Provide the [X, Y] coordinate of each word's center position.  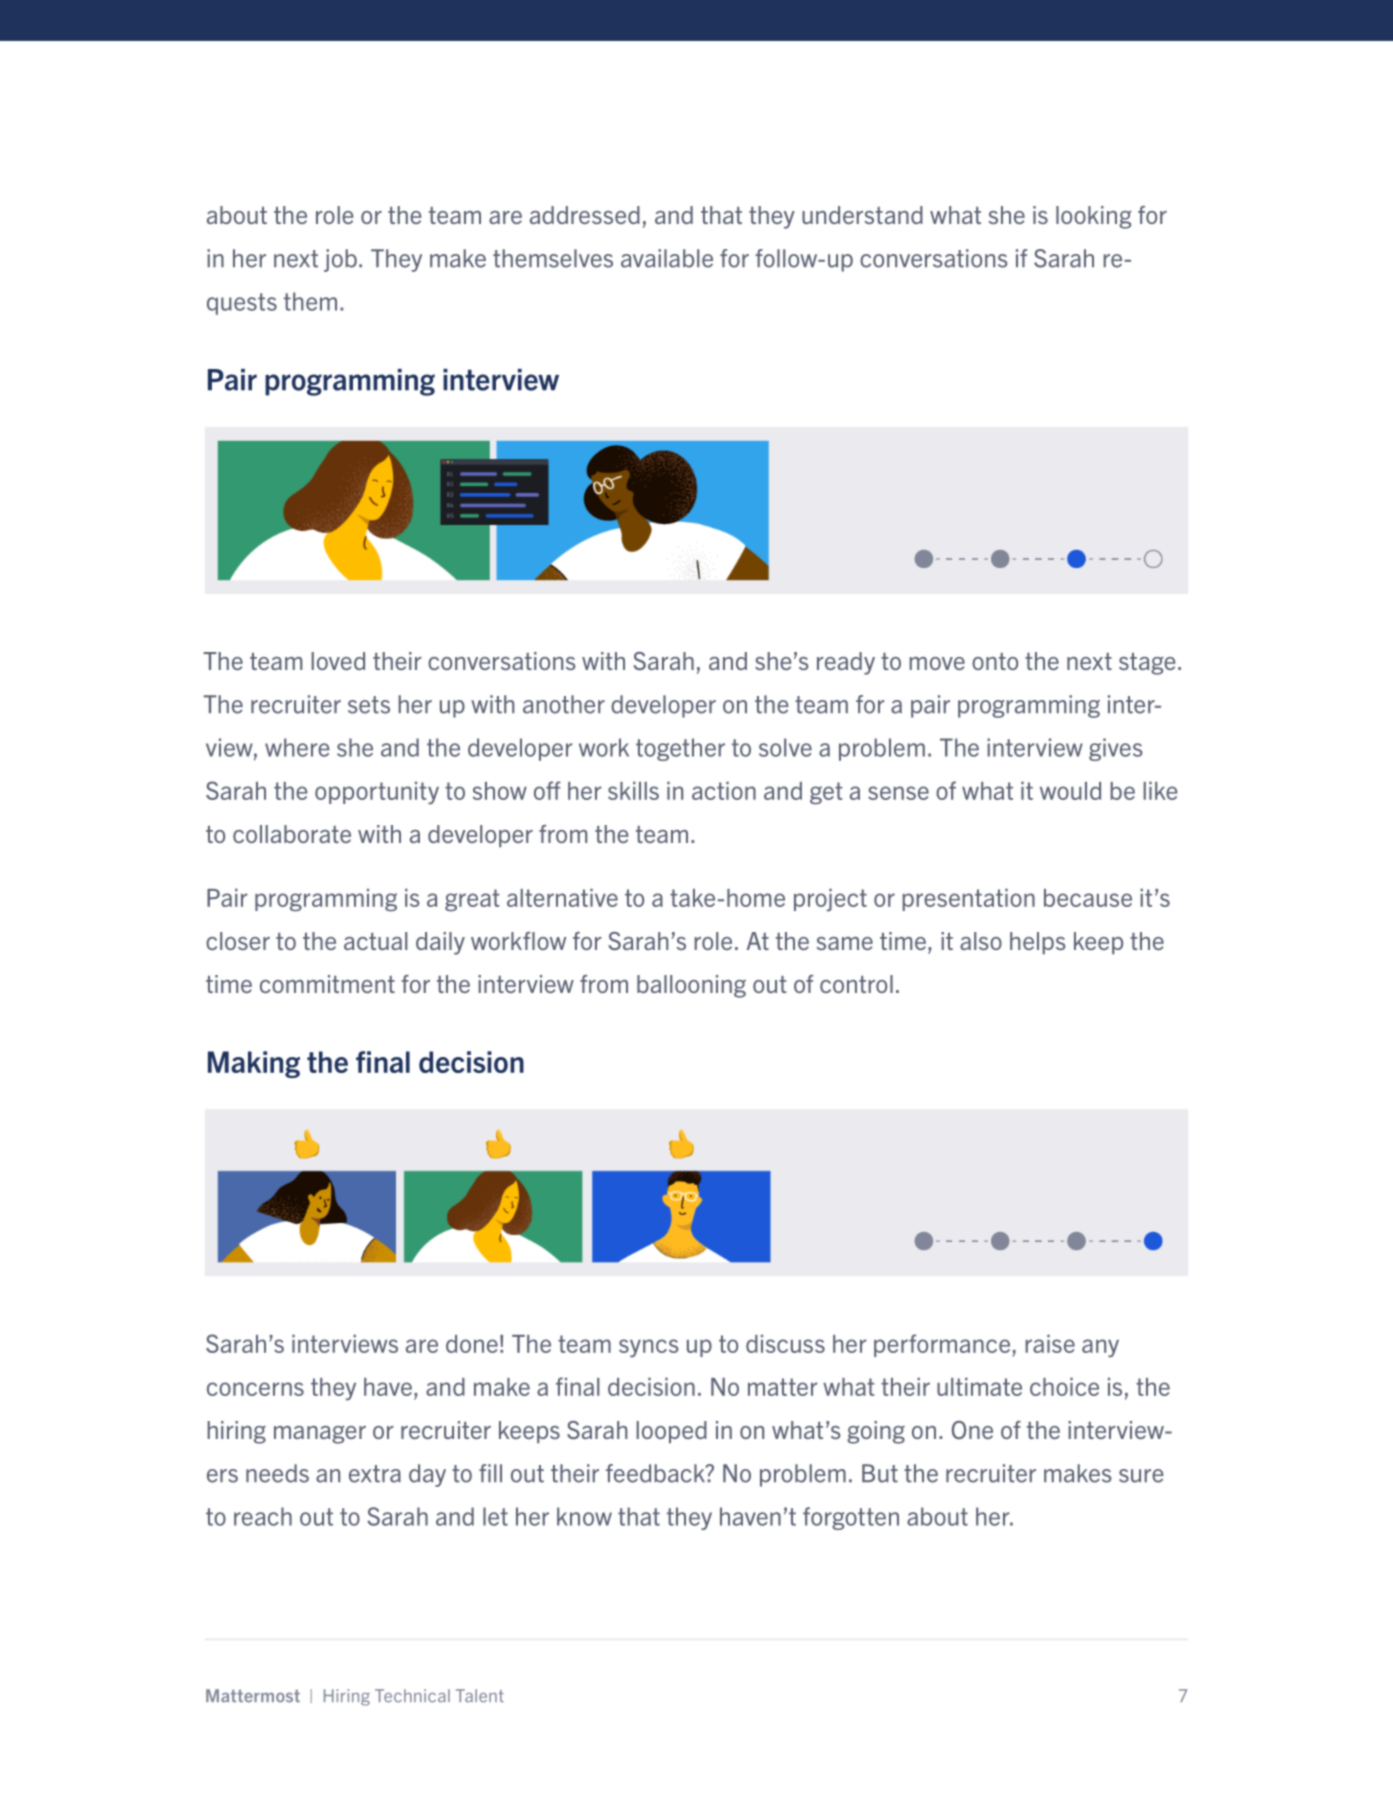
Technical [412, 1696]
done [472, 1344]
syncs [649, 1348]
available [667, 258]
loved [338, 661]
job [340, 260]
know [584, 1516]
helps [1038, 943]
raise [1050, 1344]
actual [375, 941]
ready [846, 663]
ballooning [691, 986]
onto [995, 661]
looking [1093, 217]
